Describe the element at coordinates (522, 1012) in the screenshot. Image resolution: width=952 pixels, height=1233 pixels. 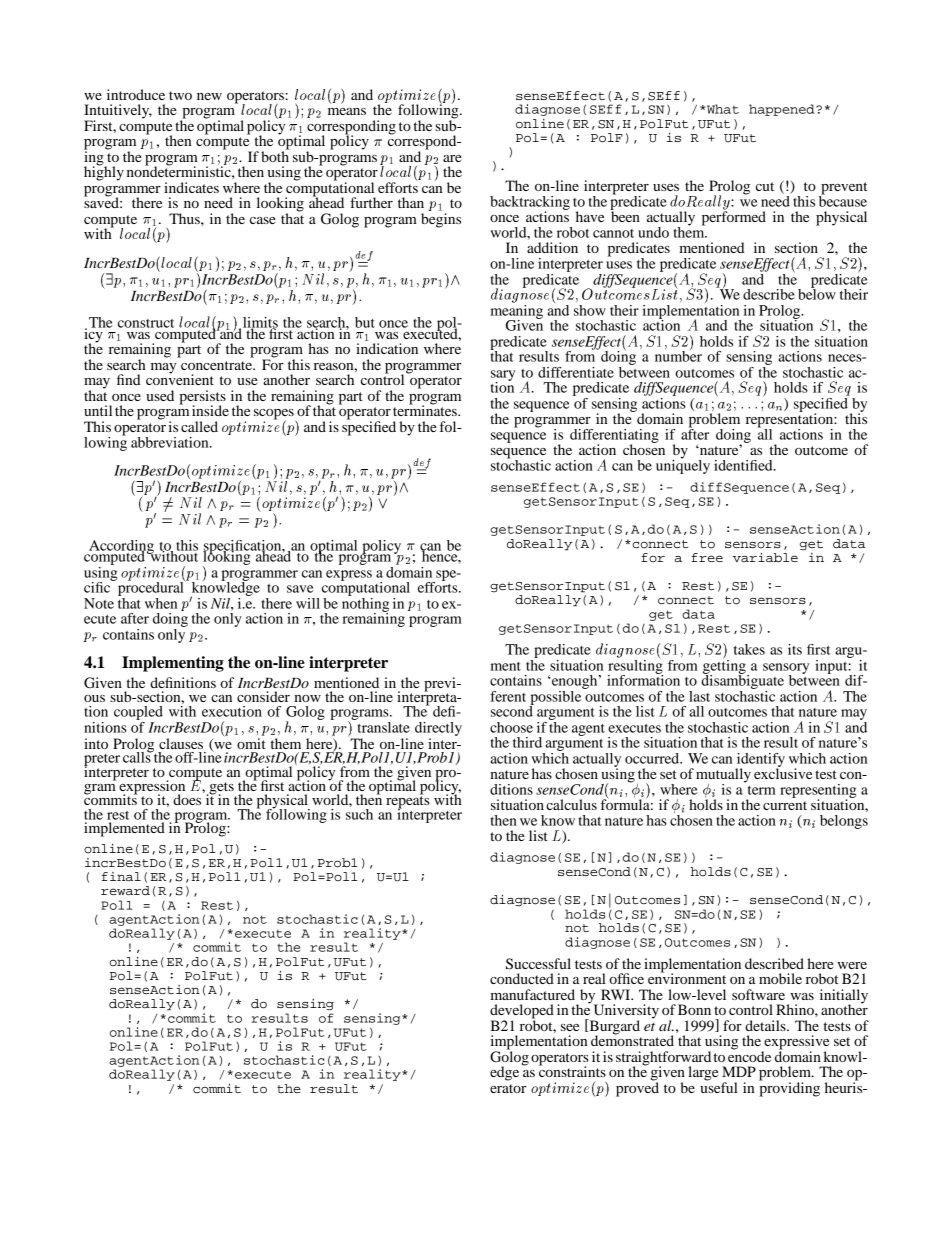
I see `developed` at that location.
